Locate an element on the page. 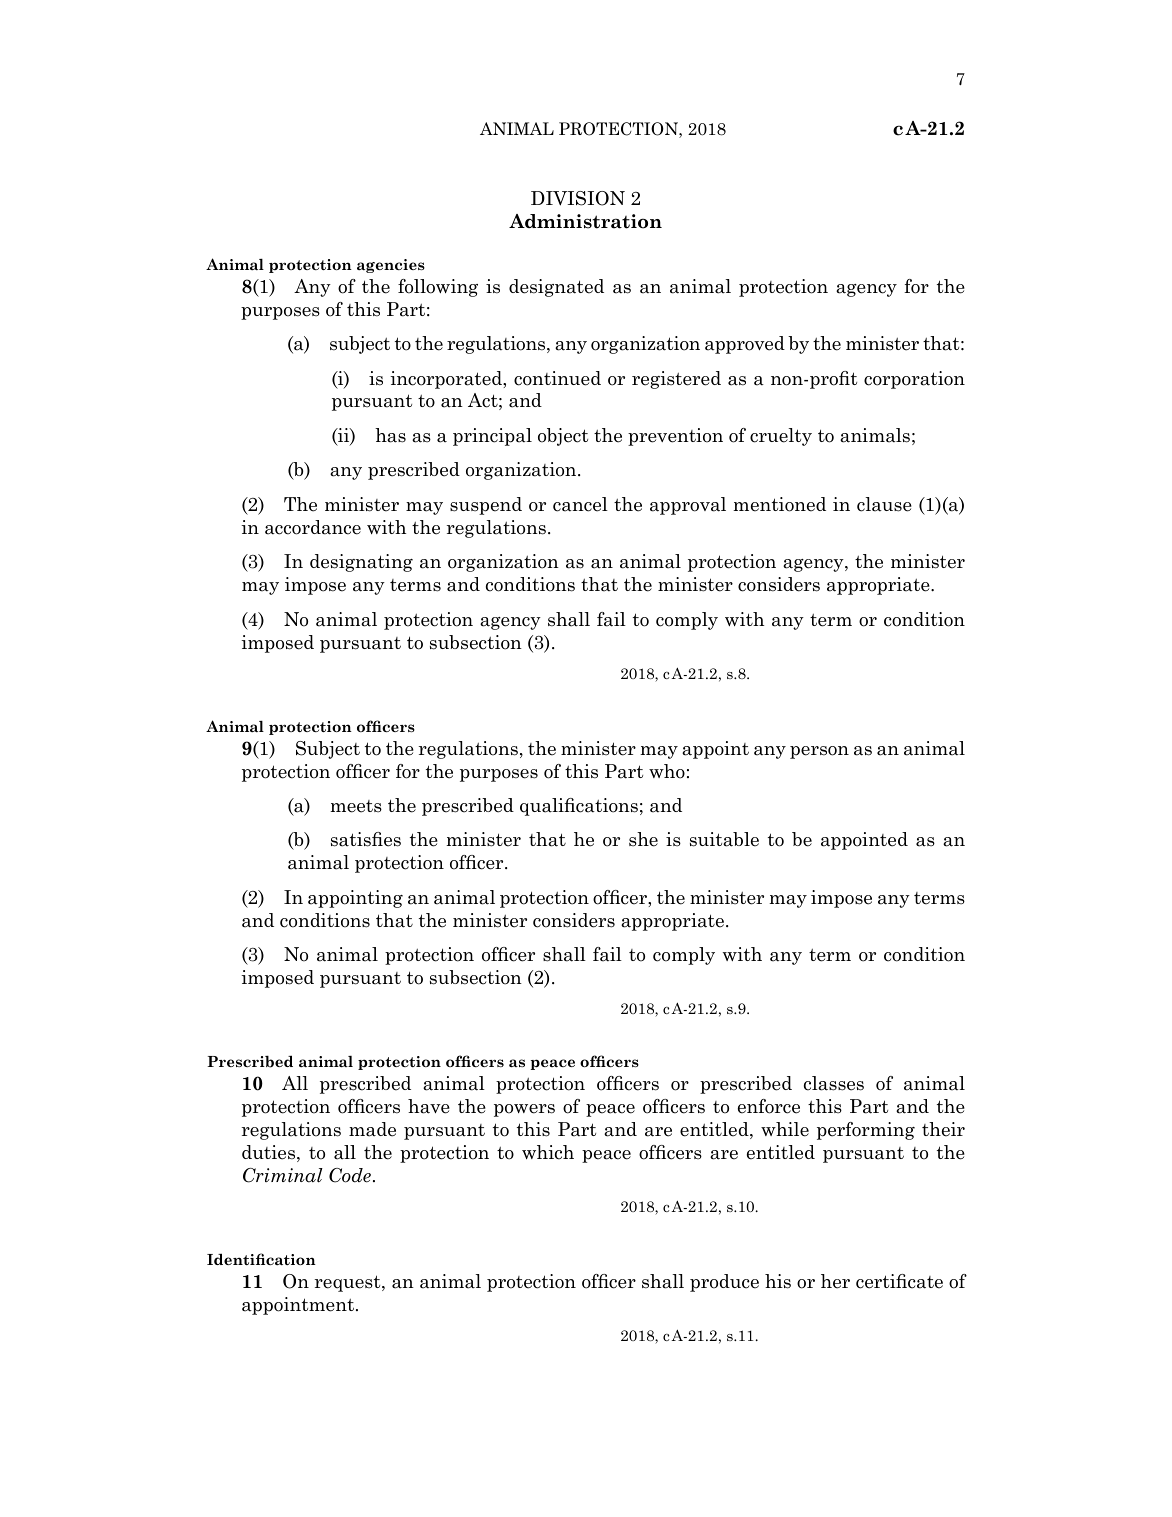  approved is located at coordinates (745, 345).
